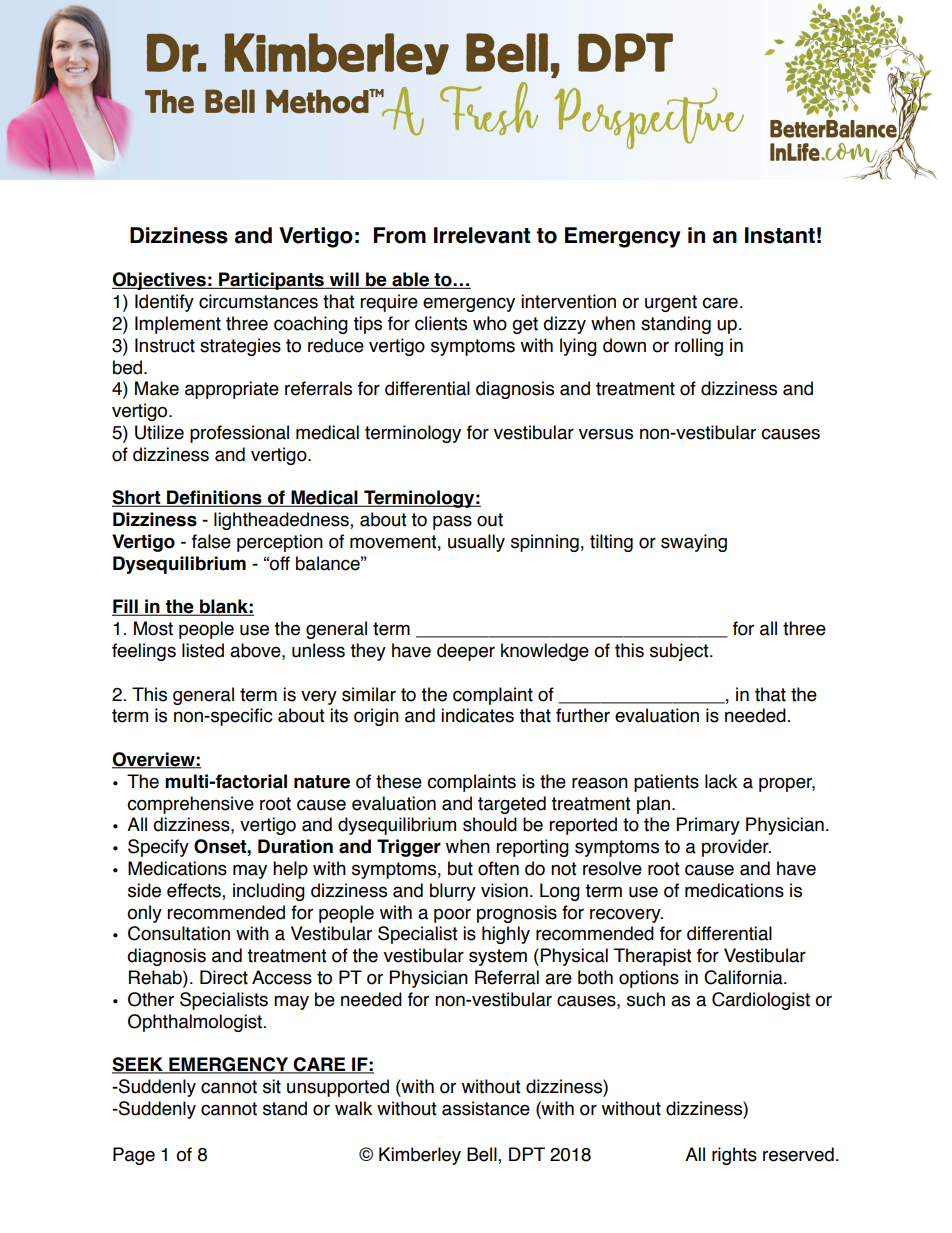  I want to click on swaying, so click(694, 543).
